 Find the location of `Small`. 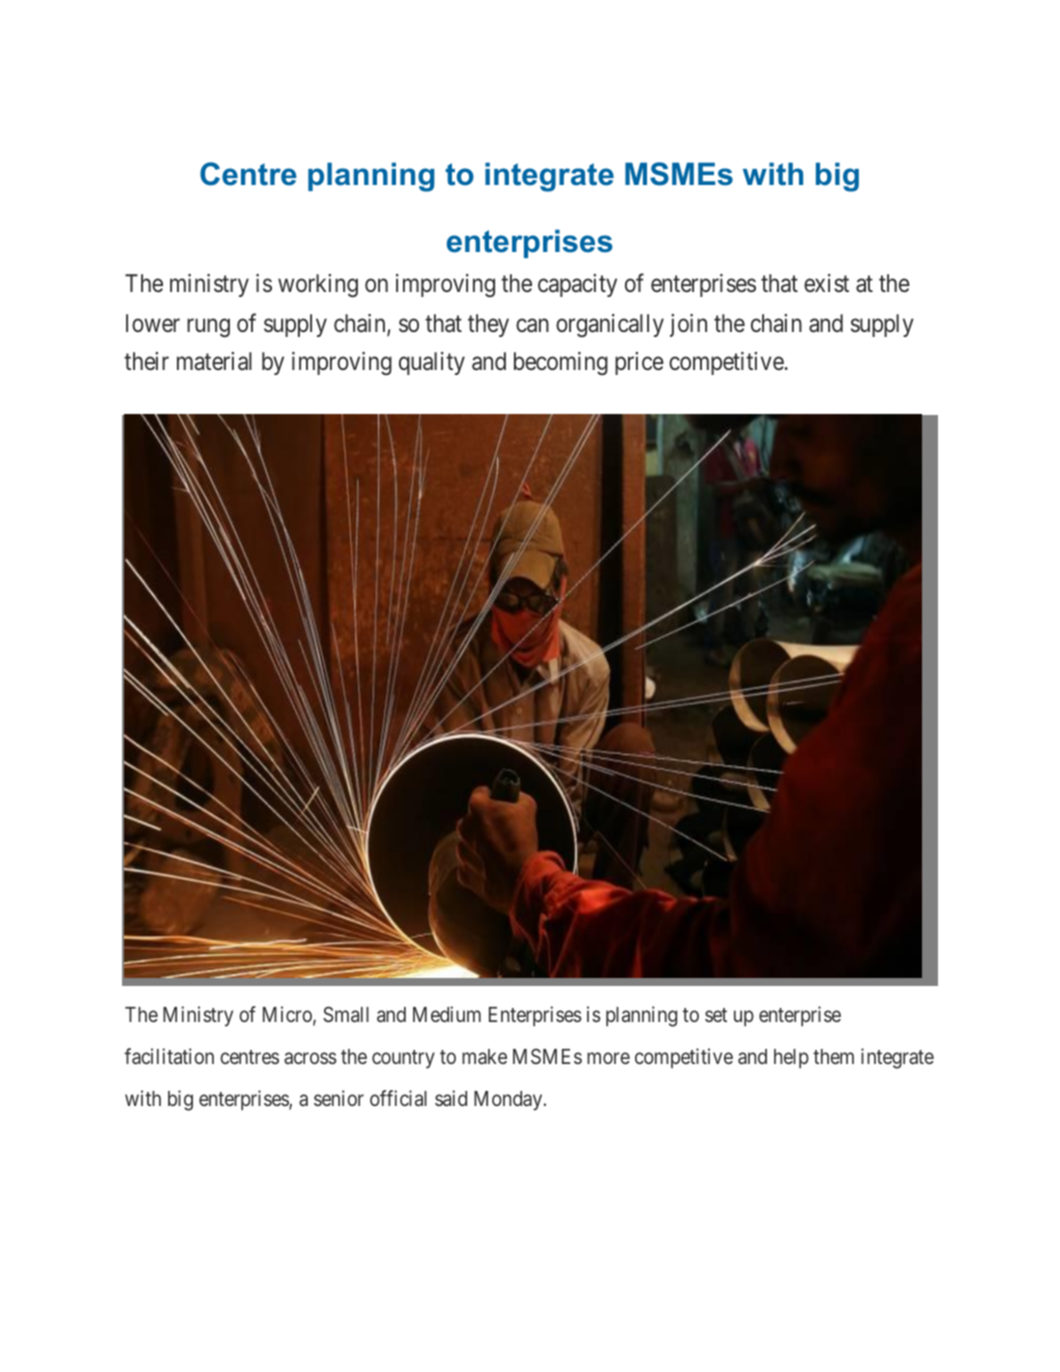

Small is located at coordinates (346, 1014).
